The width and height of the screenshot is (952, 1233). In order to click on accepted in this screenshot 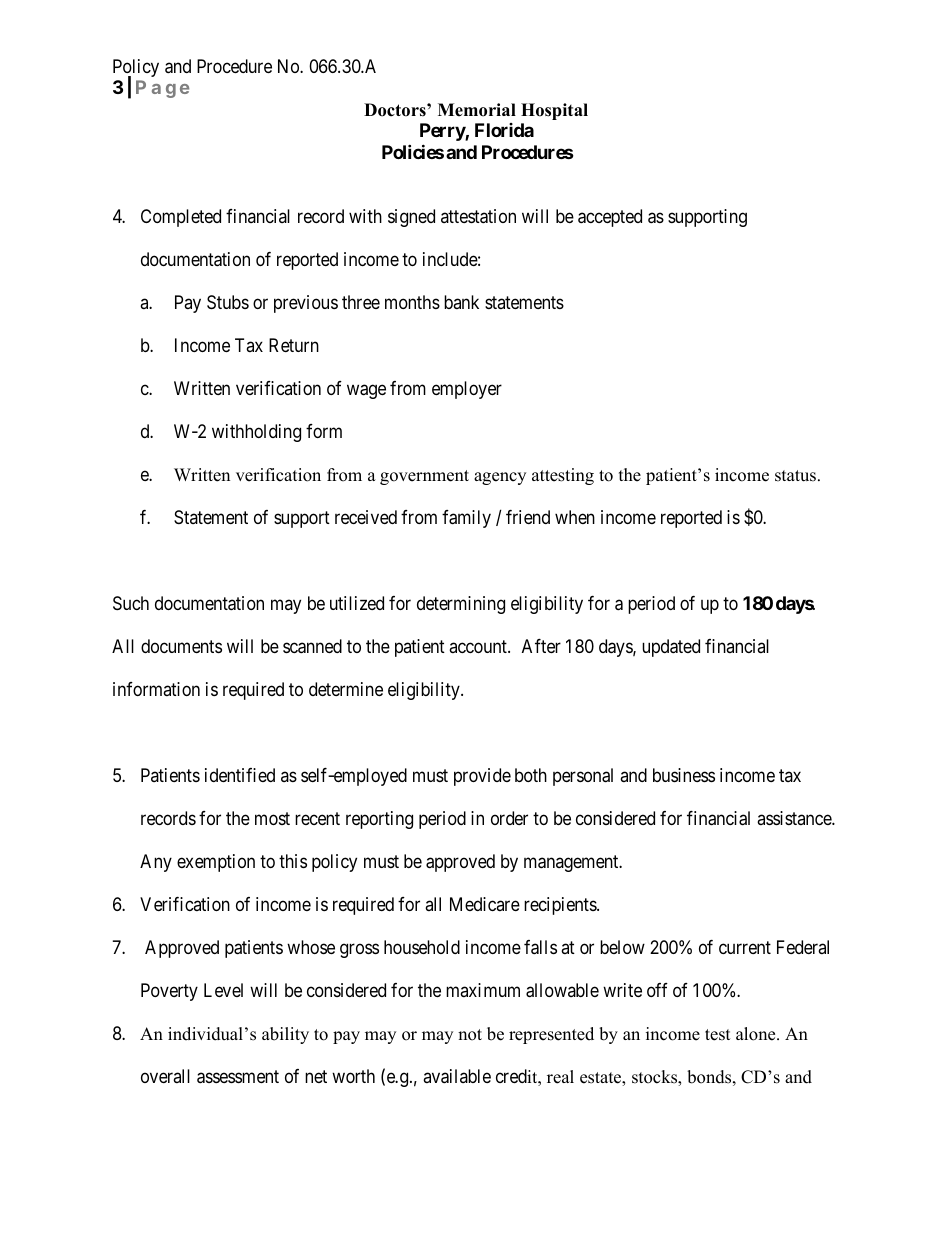, I will do `click(610, 218)`.
